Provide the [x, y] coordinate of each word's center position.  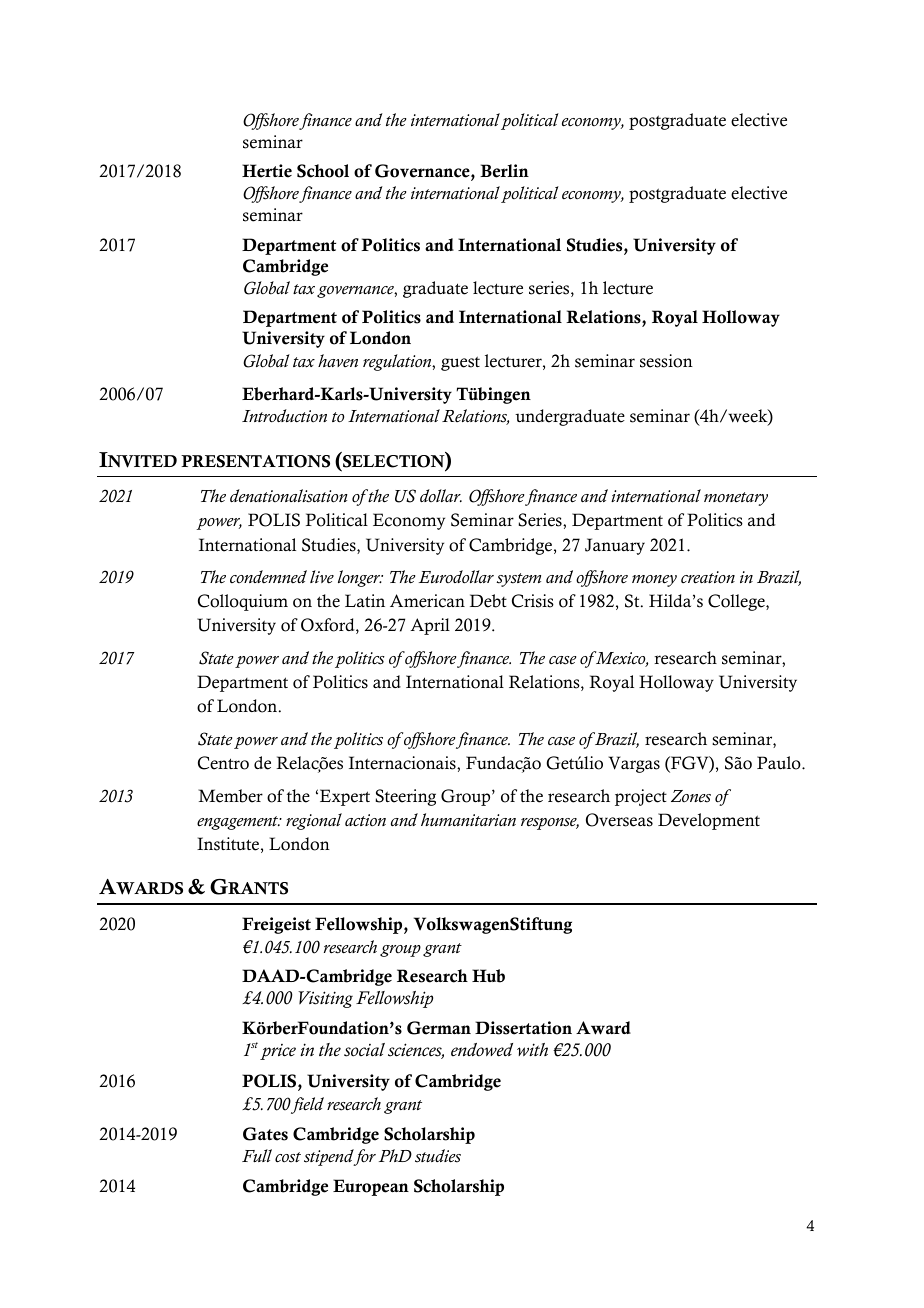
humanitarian [468, 819]
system [519, 580]
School [323, 171]
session [666, 361]
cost [288, 1157]
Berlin [504, 171]
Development [709, 821]
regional [314, 821]
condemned [268, 576]
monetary [736, 499]
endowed [482, 1050]
